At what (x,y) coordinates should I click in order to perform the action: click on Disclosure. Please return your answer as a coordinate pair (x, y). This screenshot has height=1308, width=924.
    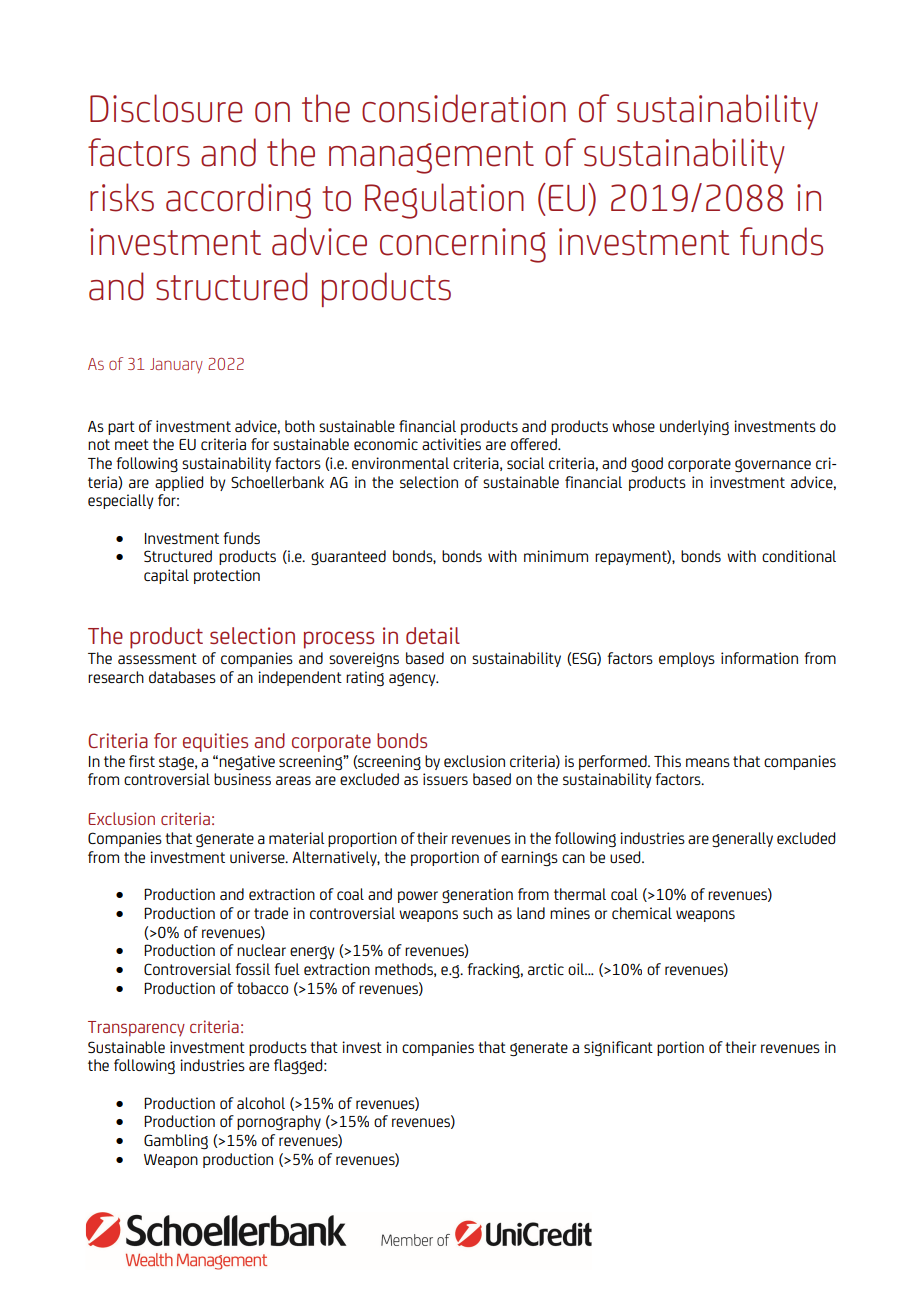
    Looking at the image, I should click on (166, 108).
